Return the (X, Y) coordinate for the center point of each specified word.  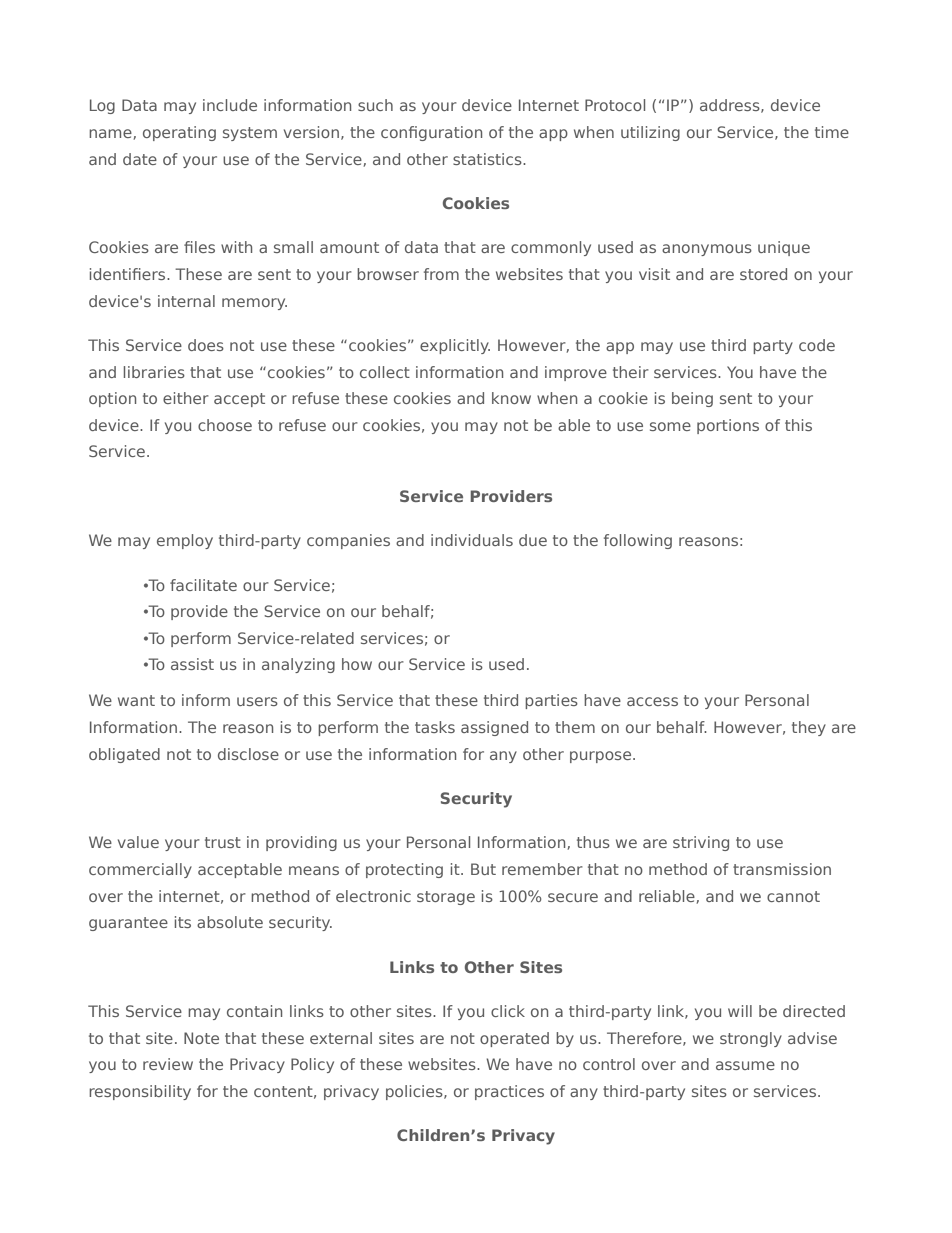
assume (745, 1065)
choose (225, 425)
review (168, 1064)
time (832, 132)
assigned (494, 728)
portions (728, 426)
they (809, 728)
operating (179, 133)
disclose (248, 754)
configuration (431, 133)
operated (514, 1039)
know (511, 398)
